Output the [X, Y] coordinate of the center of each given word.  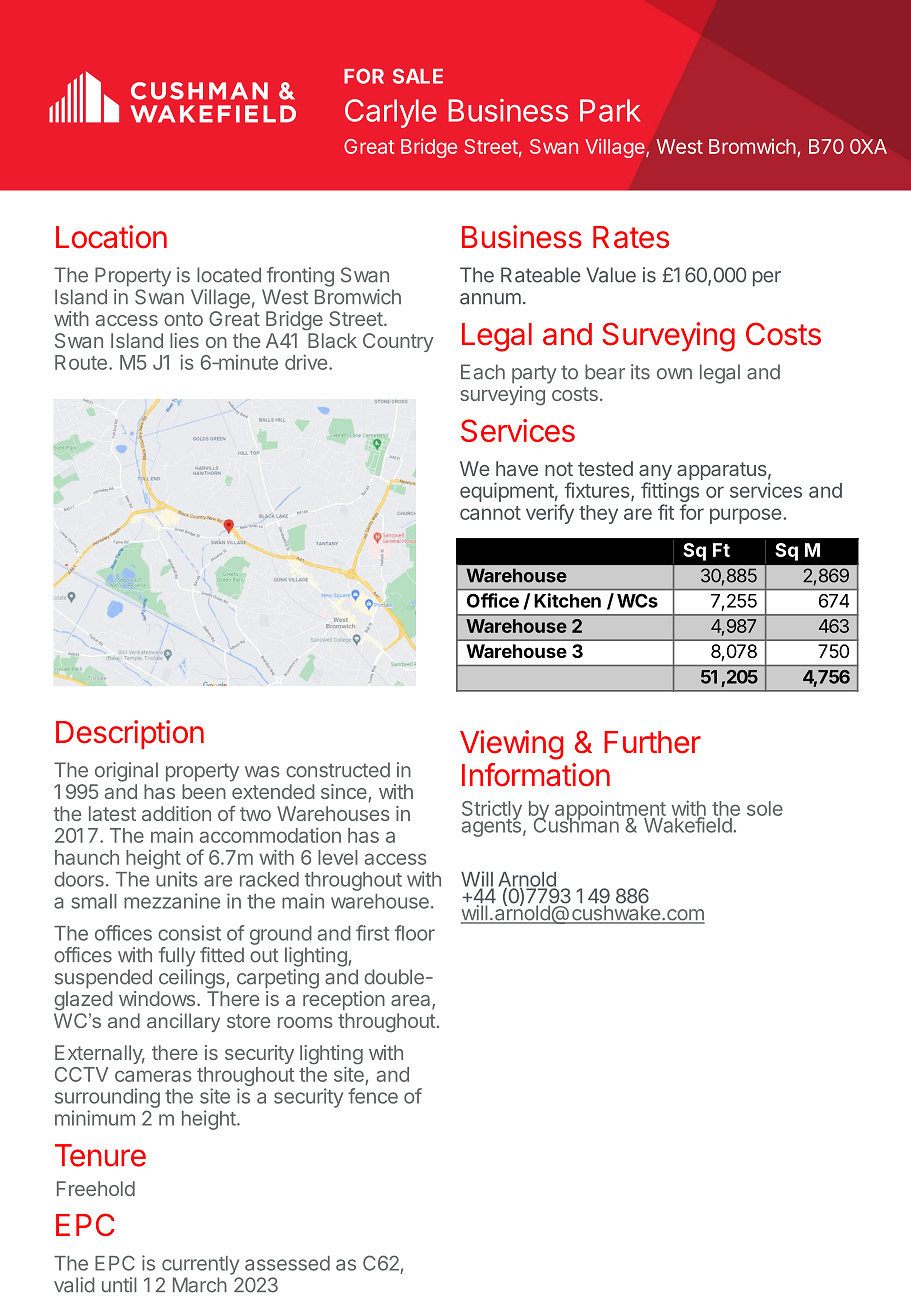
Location [111, 237]
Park [610, 110]
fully [177, 957]
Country [398, 342]
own [674, 374]
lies [184, 340]
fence [373, 1096]
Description [130, 734]
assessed [287, 1263]
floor [415, 933]
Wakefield [687, 824]
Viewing [511, 745]
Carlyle [391, 113]
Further [652, 742]
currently [200, 1265]
